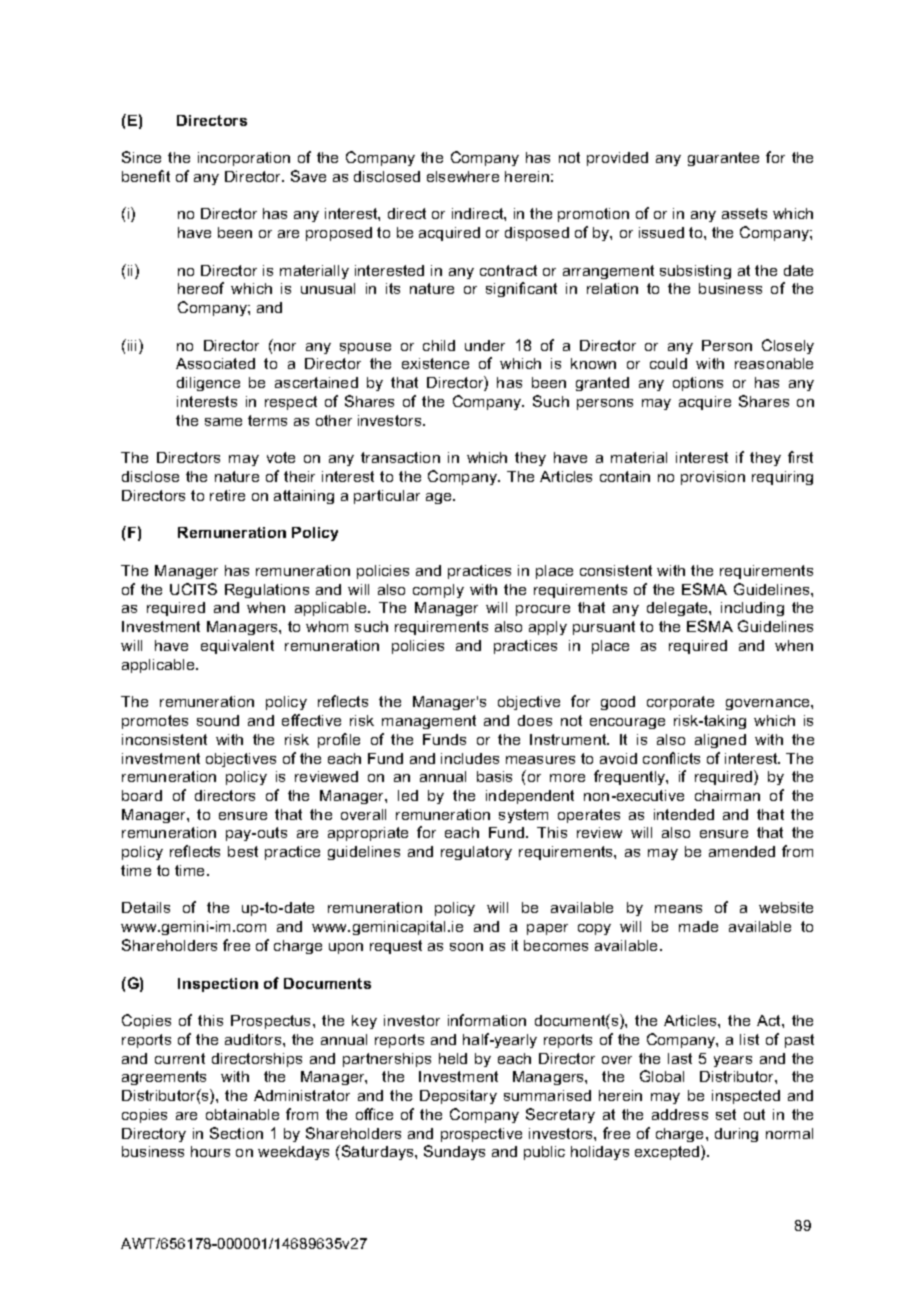  I want to click on means, so click(678, 909).
